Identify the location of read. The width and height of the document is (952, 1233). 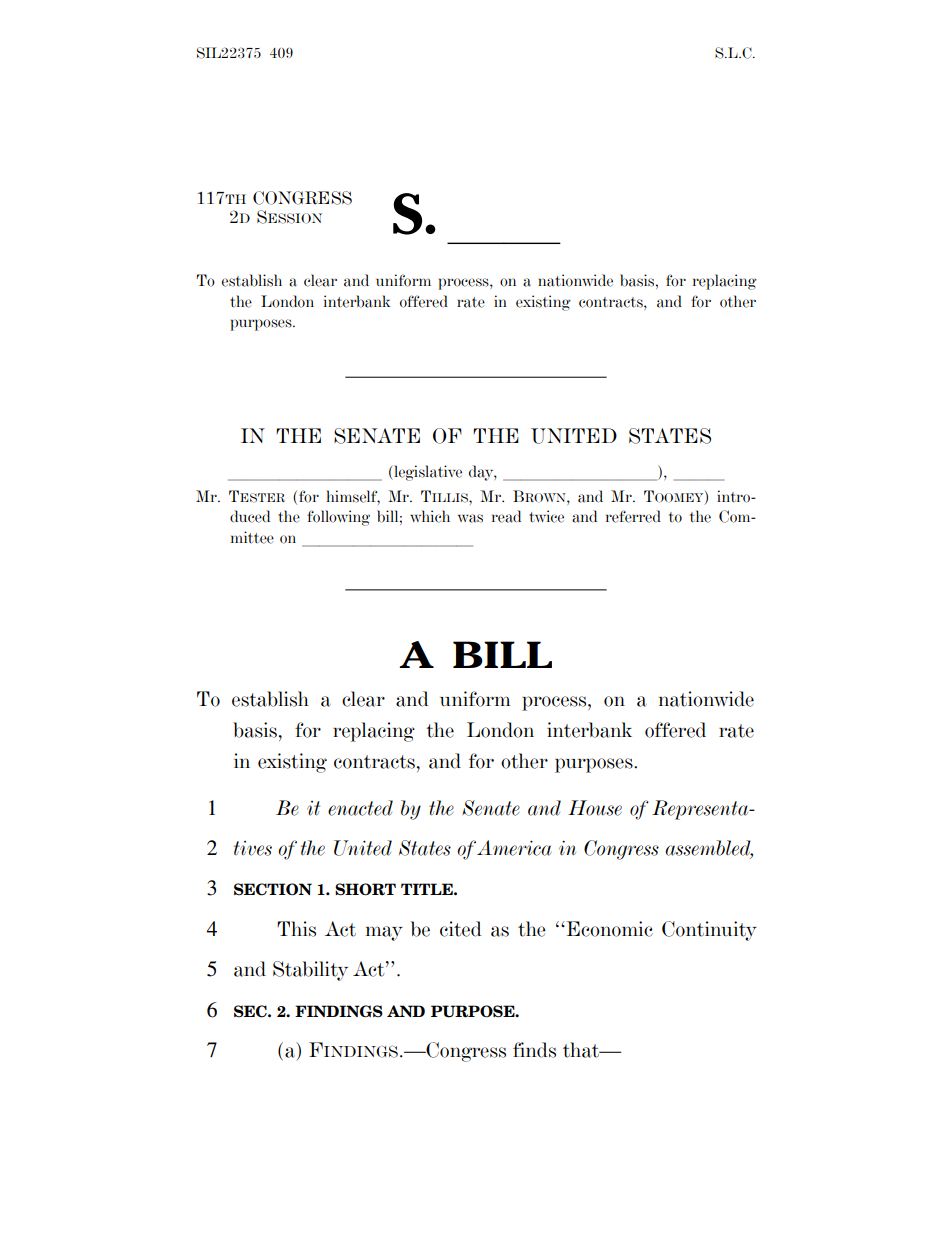
(506, 516).
